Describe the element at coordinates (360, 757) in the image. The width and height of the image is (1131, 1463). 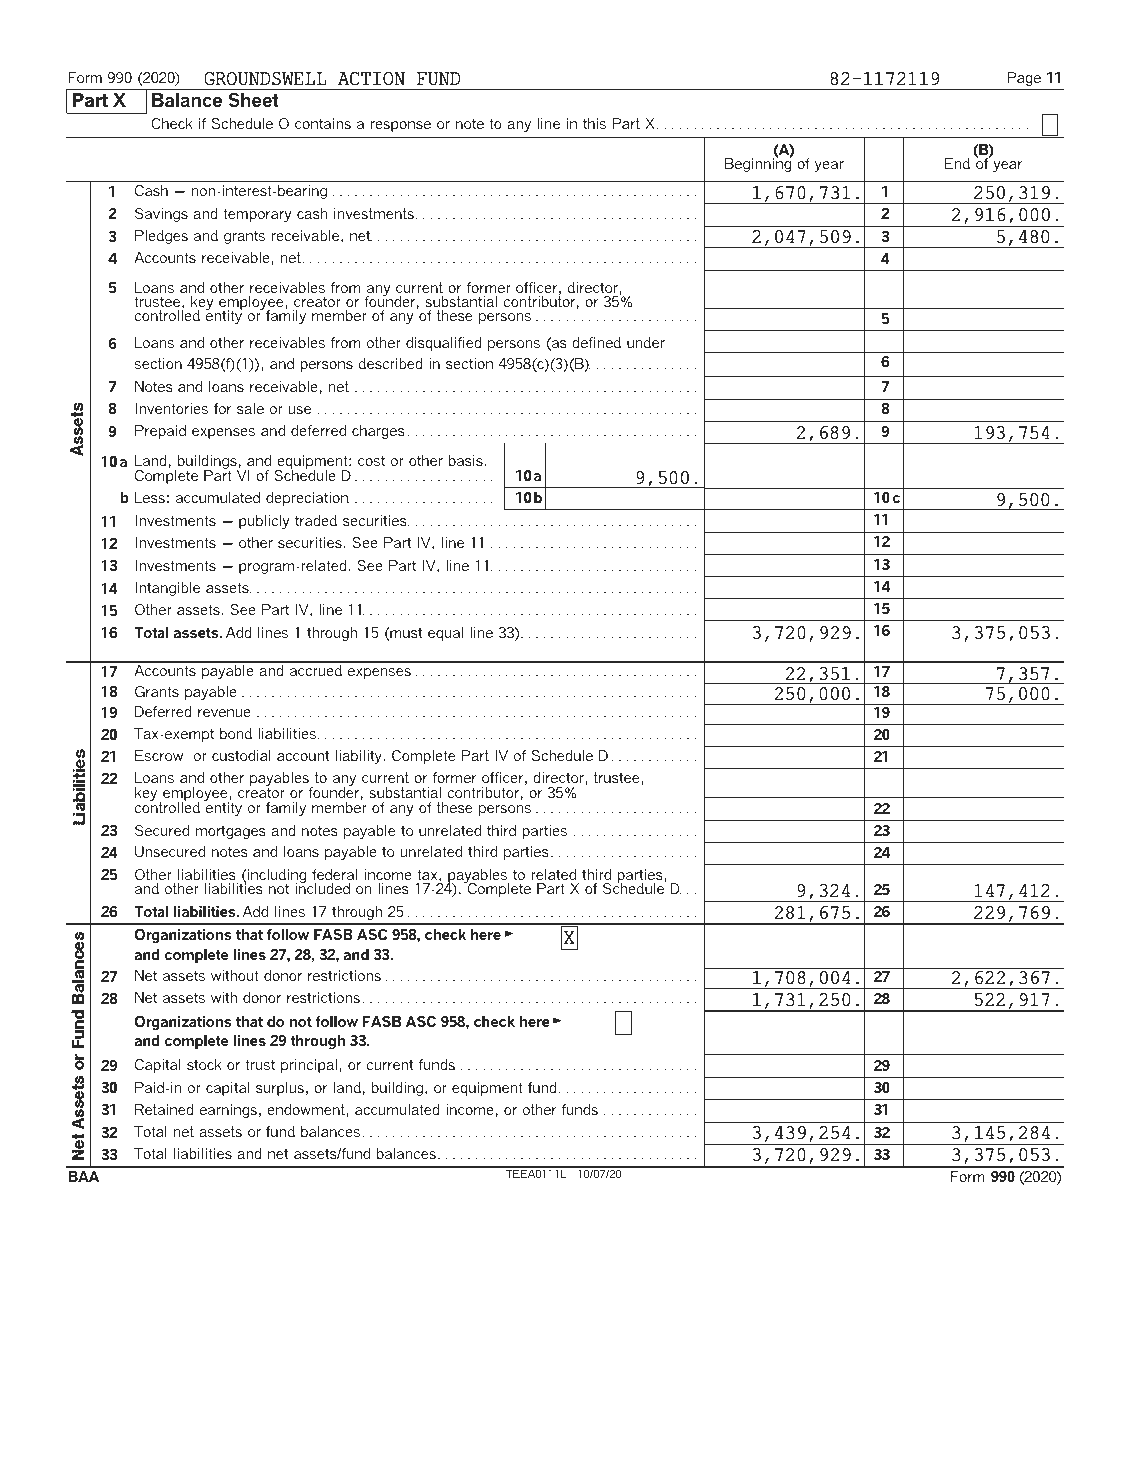
I see `liability` at that location.
